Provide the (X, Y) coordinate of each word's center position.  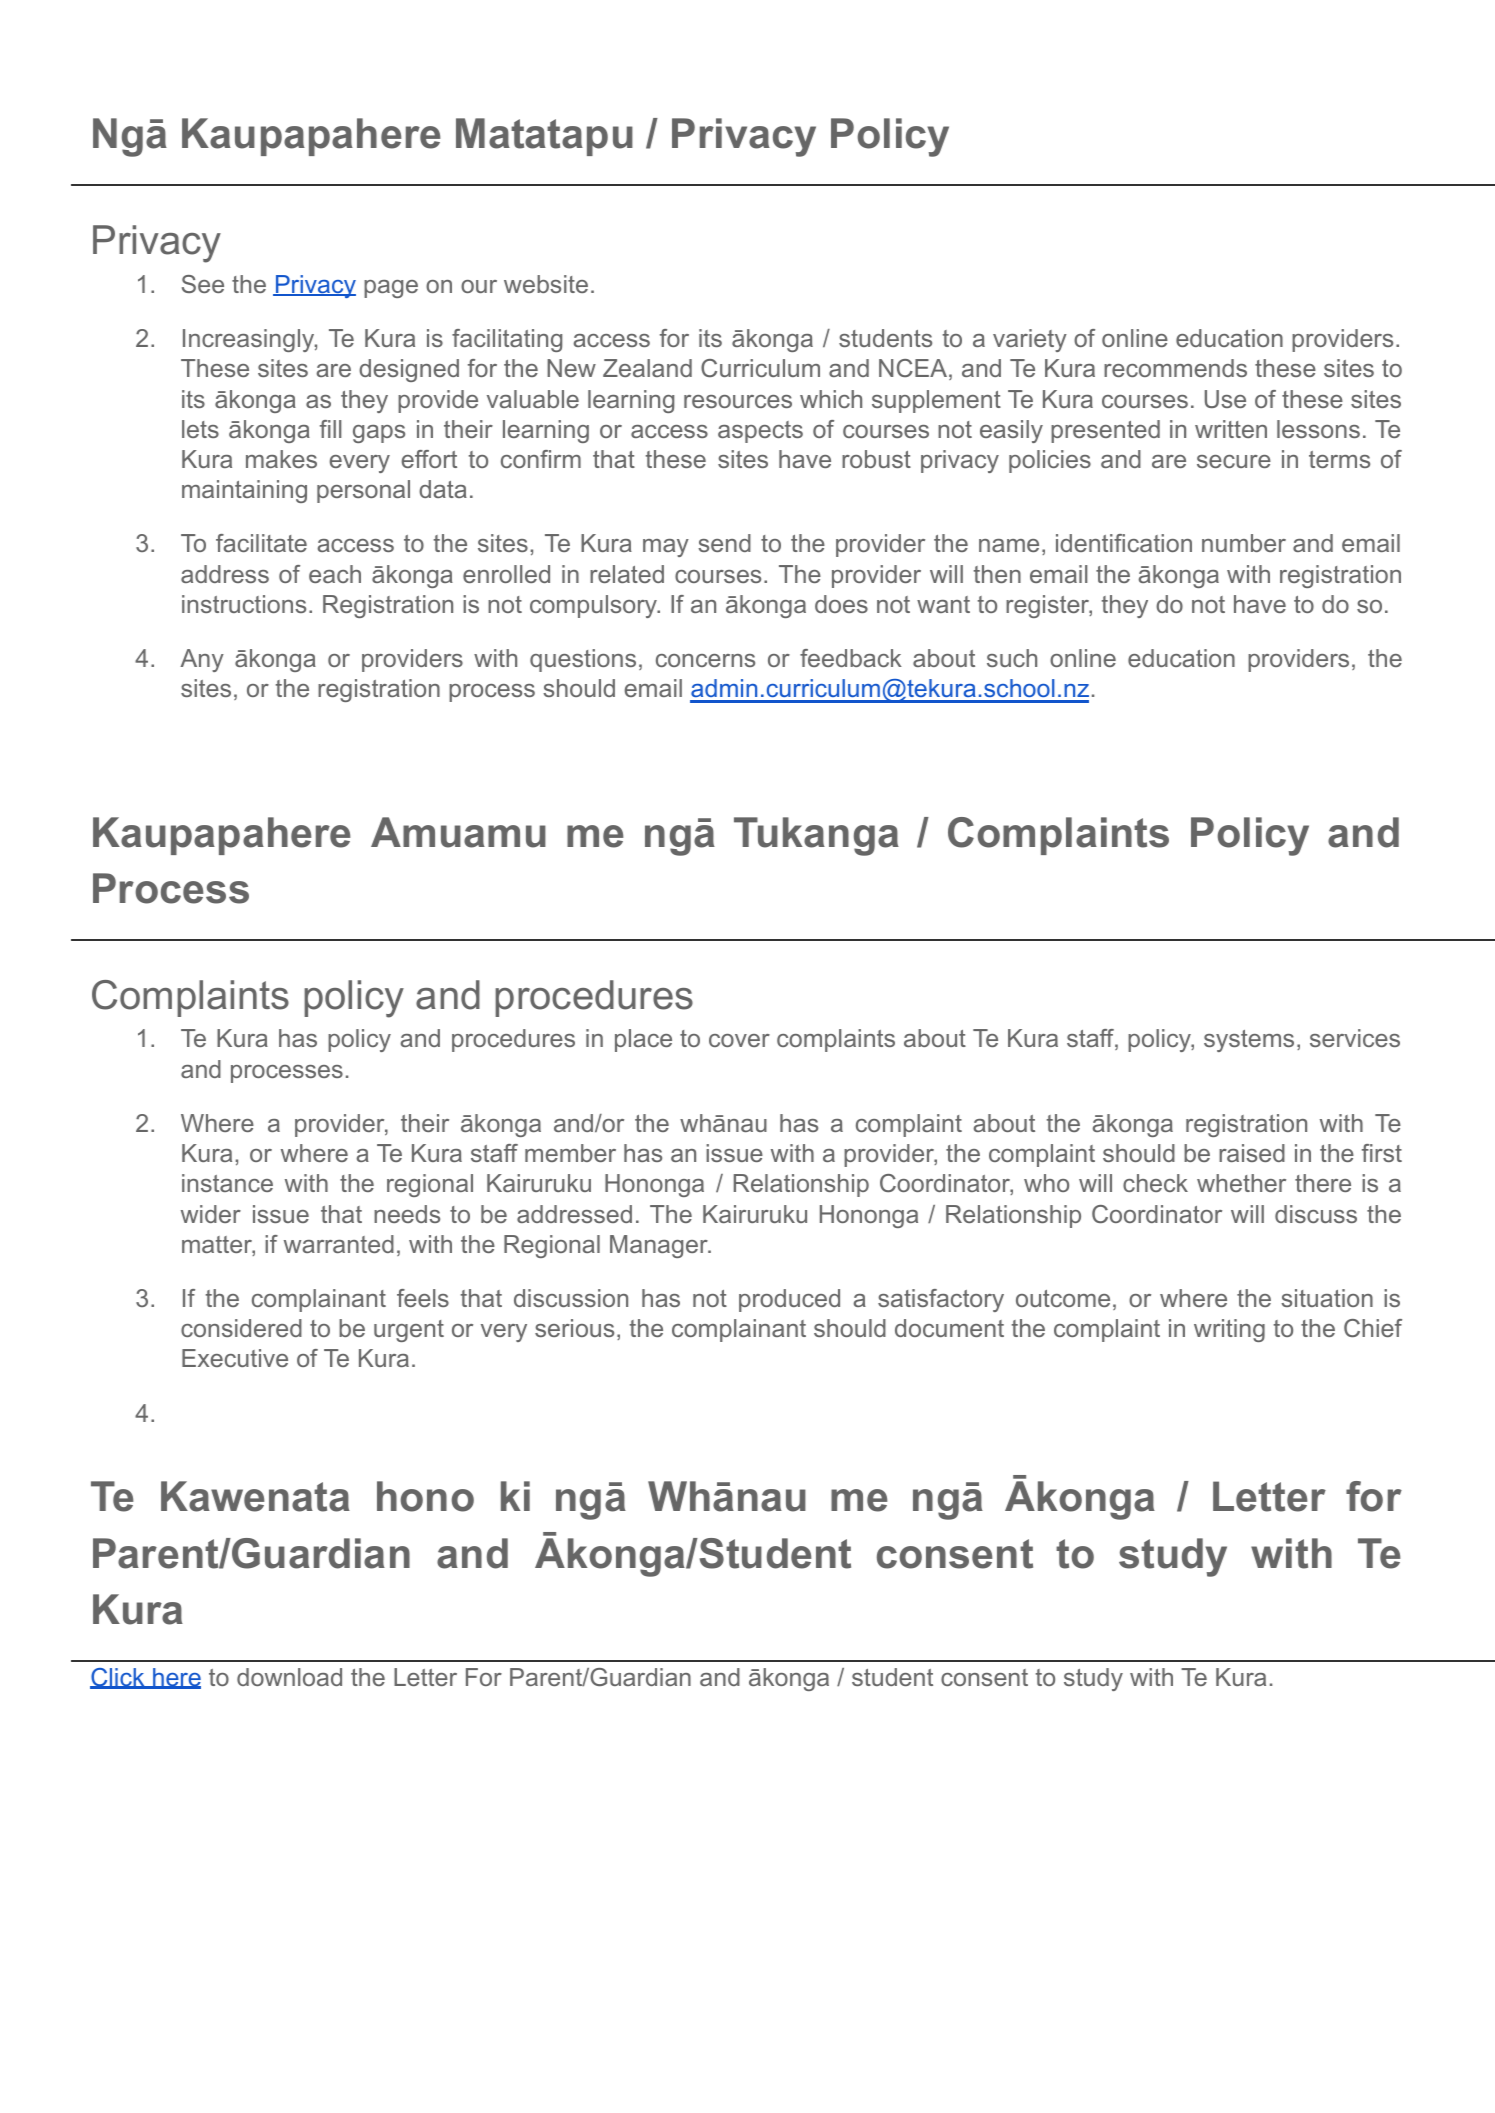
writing (1229, 1330)
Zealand (647, 368)
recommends (1175, 368)
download (289, 1677)
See (203, 284)
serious (574, 1328)
